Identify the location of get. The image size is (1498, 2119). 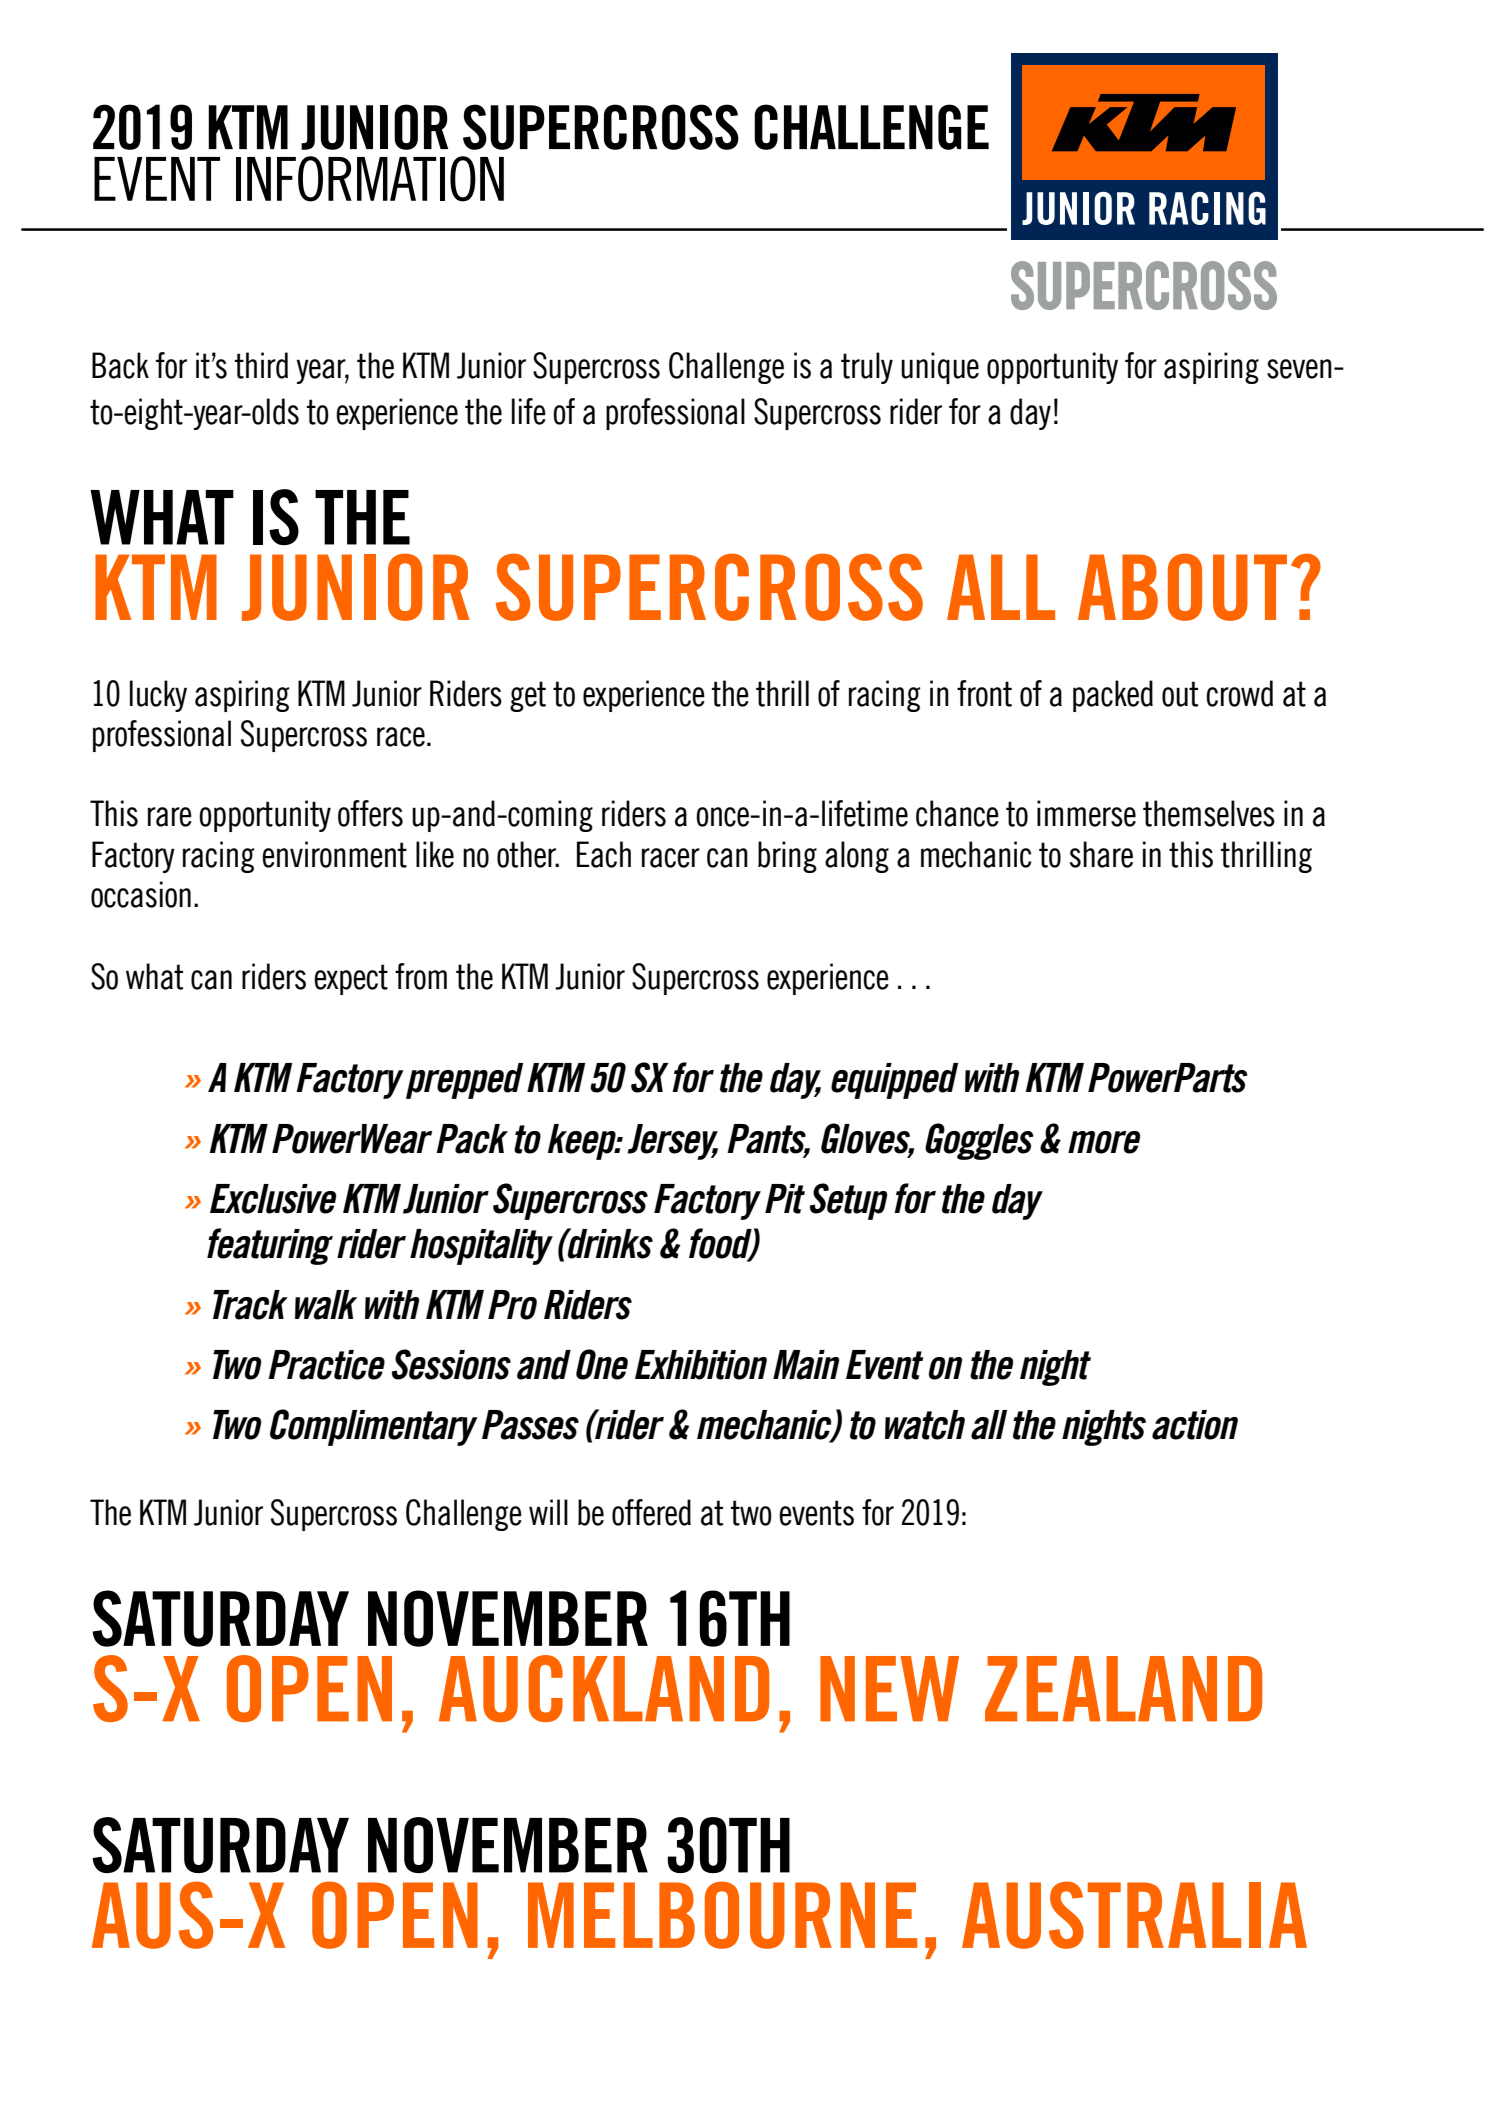
(528, 696).
